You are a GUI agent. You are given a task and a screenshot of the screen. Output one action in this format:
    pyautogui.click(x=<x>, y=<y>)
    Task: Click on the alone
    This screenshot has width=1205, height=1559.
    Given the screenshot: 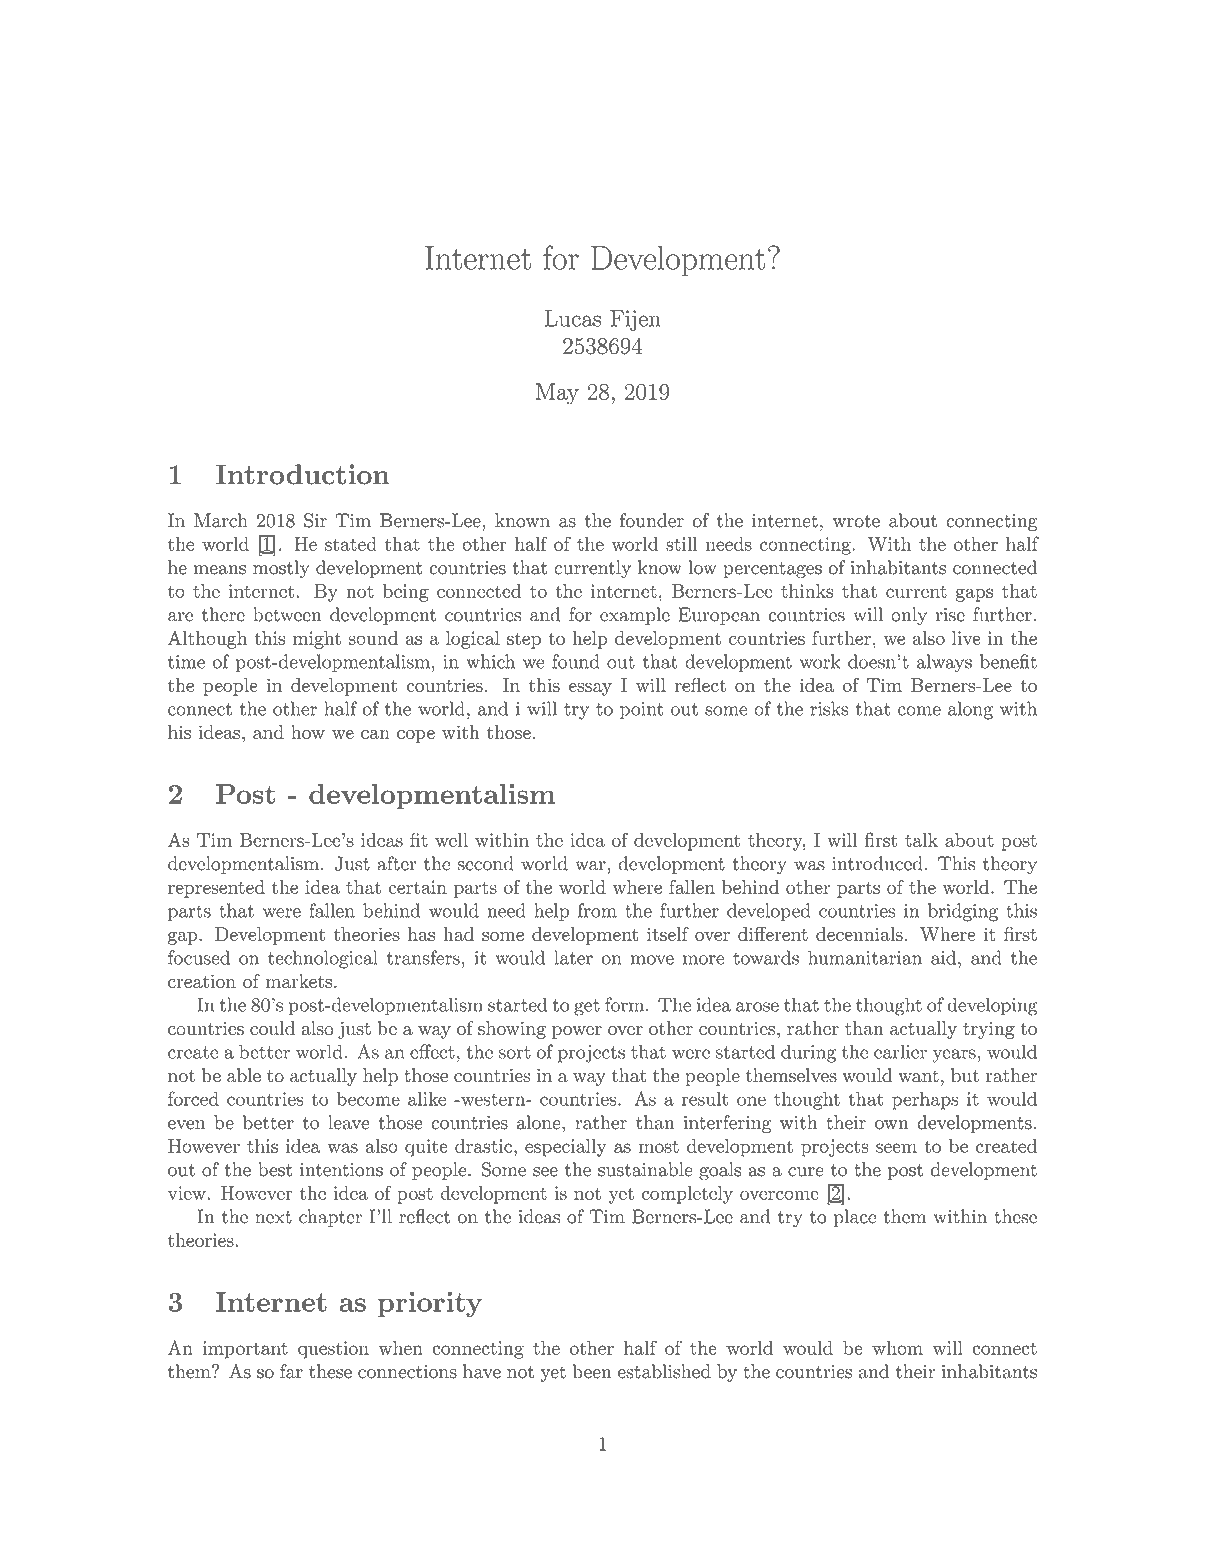 What is the action you would take?
    pyautogui.click(x=539, y=1122)
